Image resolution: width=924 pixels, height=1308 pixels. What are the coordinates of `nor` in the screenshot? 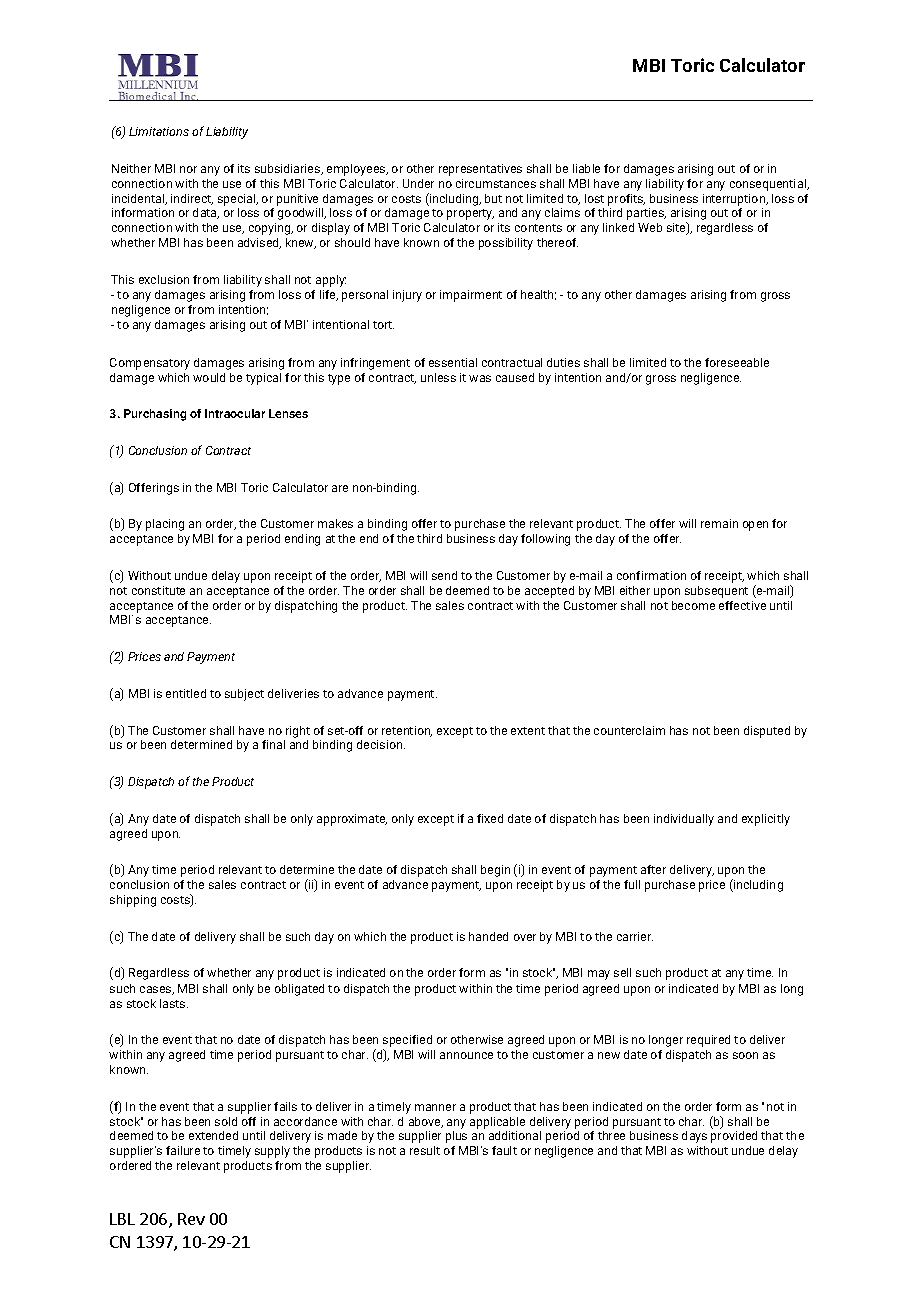 It's located at (188, 169).
